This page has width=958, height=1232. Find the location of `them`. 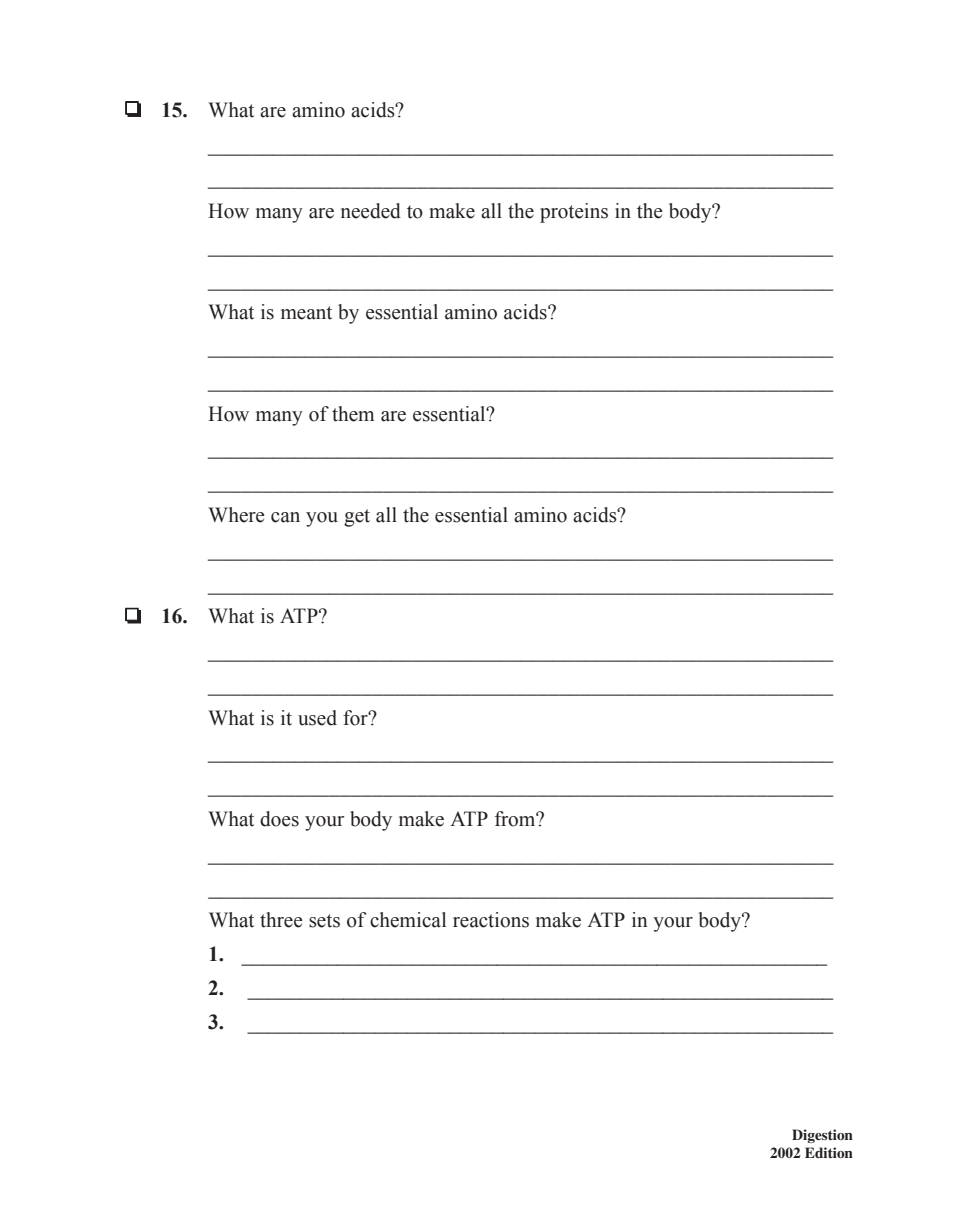

them is located at coordinates (353, 414).
